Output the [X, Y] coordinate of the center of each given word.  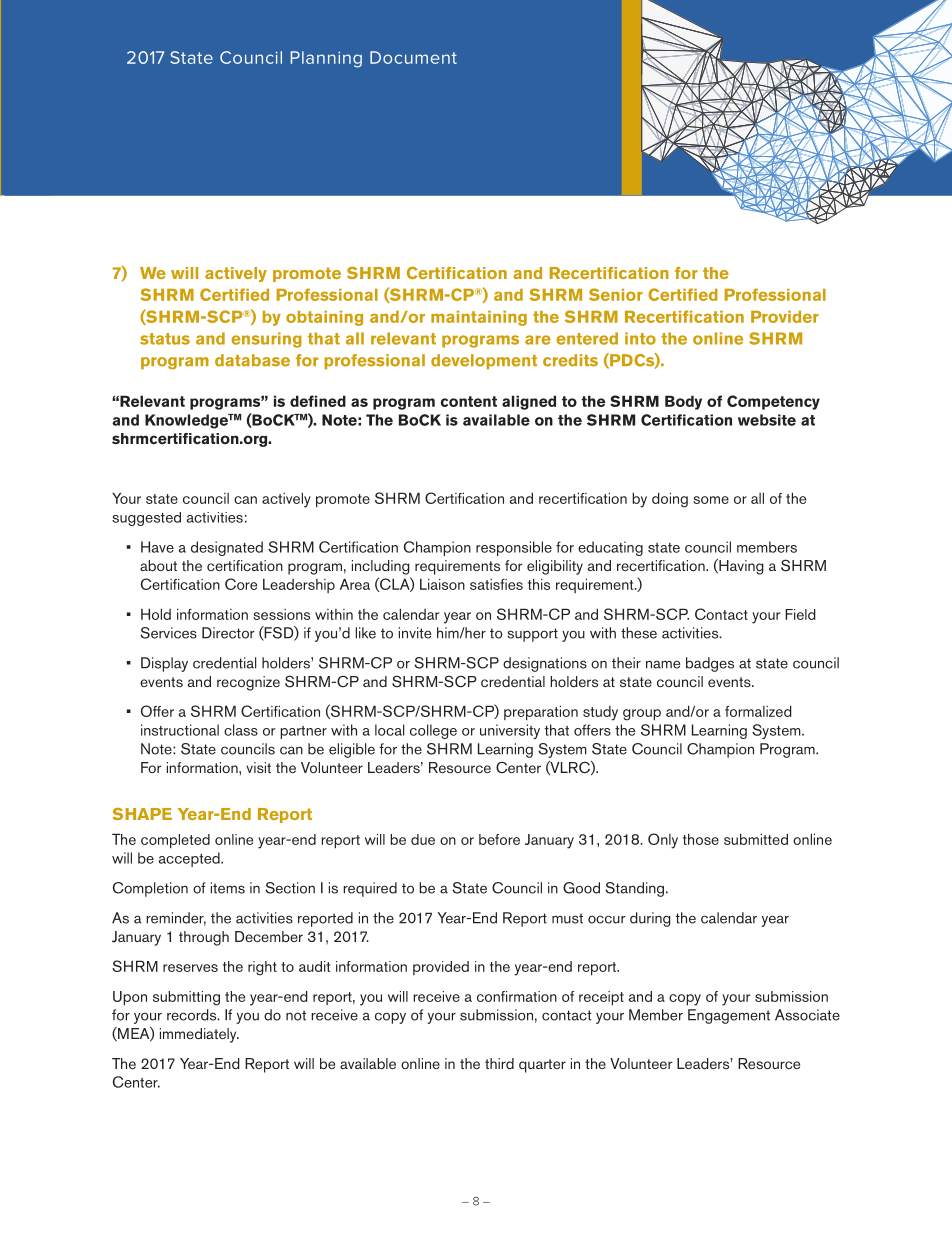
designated [227, 548]
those [701, 839]
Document [413, 57]
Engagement [729, 1016]
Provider [785, 317]
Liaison [442, 584]
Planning [326, 59]
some [711, 500]
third [499, 1063]
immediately [199, 1035]
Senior [616, 294]
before [499, 839]
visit [258, 767]
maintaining [479, 318]
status [165, 339]
